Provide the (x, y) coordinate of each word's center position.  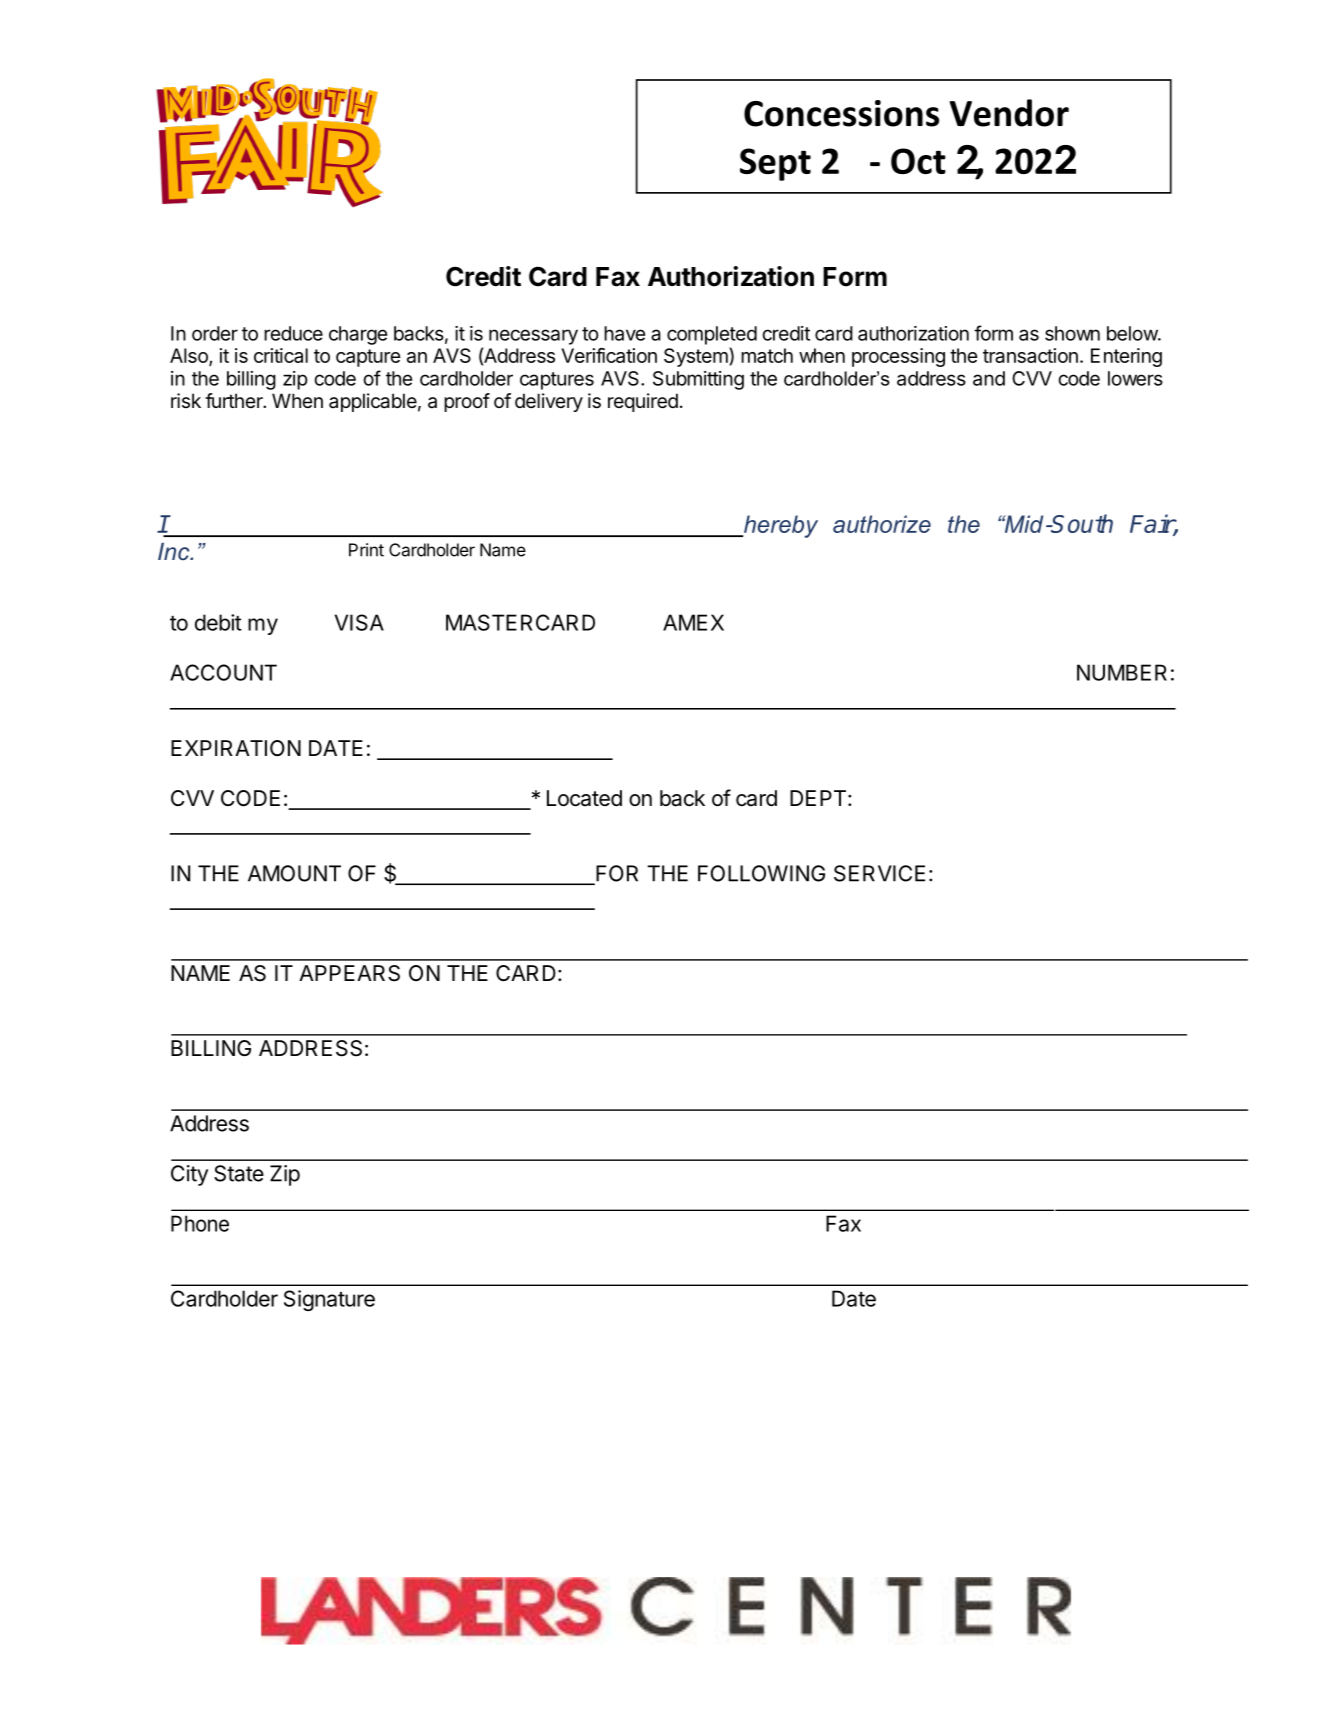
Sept (775, 164)
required (643, 402)
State (239, 1173)
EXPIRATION (236, 748)
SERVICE (879, 873)
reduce (293, 333)
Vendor (1009, 113)
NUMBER (1122, 672)
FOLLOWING (761, 873)
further (235, 400)
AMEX (693, 622)
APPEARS (349, 973)
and (989, 378)
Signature (329, 1300)
